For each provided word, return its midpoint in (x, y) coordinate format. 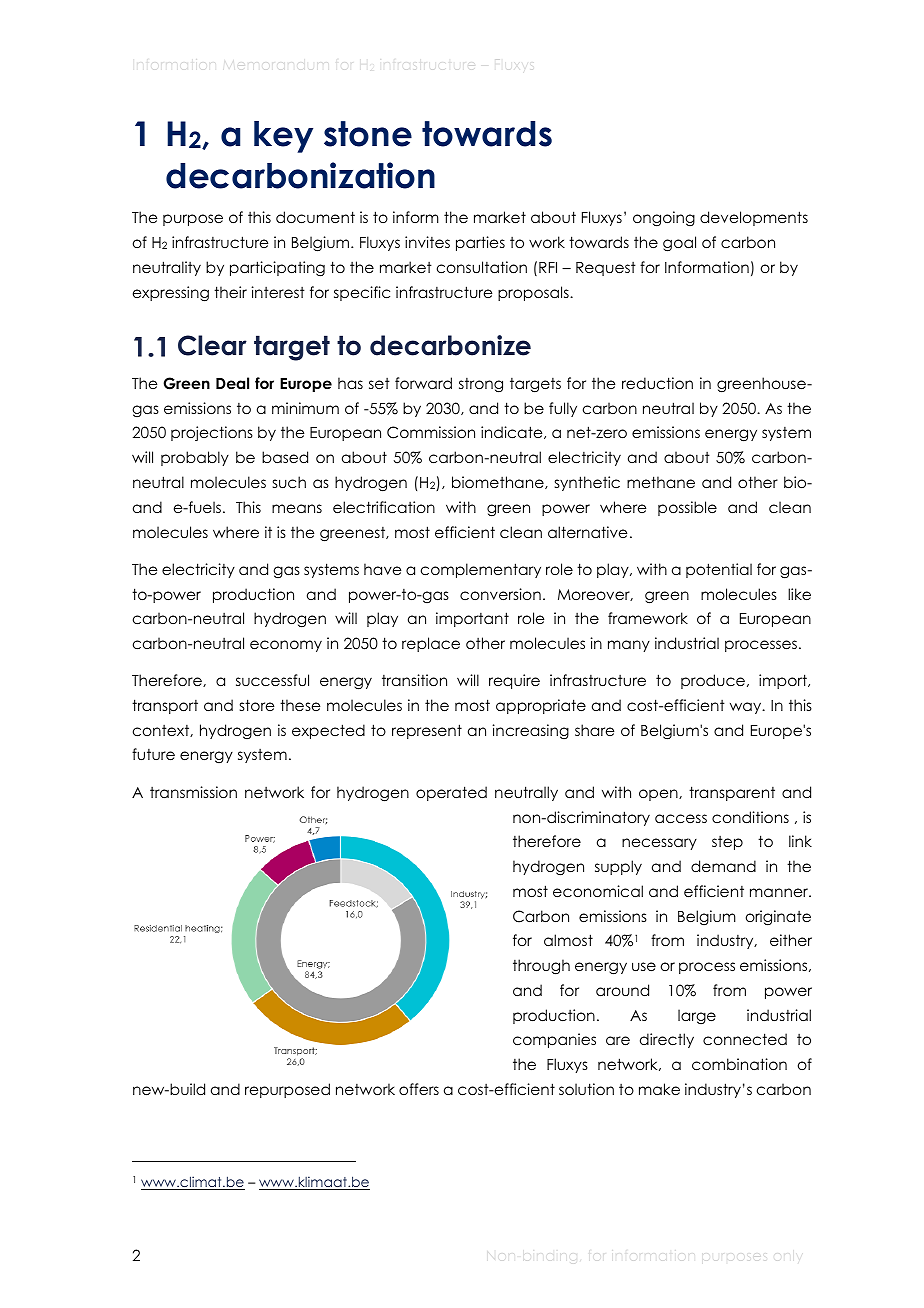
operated (451, 793)
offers (419, 1089)
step (727, 843)
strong (481, 385)
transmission (193, 792)
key (283, 137)
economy (286, 646)
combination (739, 1064)
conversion (500, 594)
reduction (657, 383)
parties (480, 243)
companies (554, 1040)
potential (719, 570)
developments (754, 218)
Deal (232, 383)
